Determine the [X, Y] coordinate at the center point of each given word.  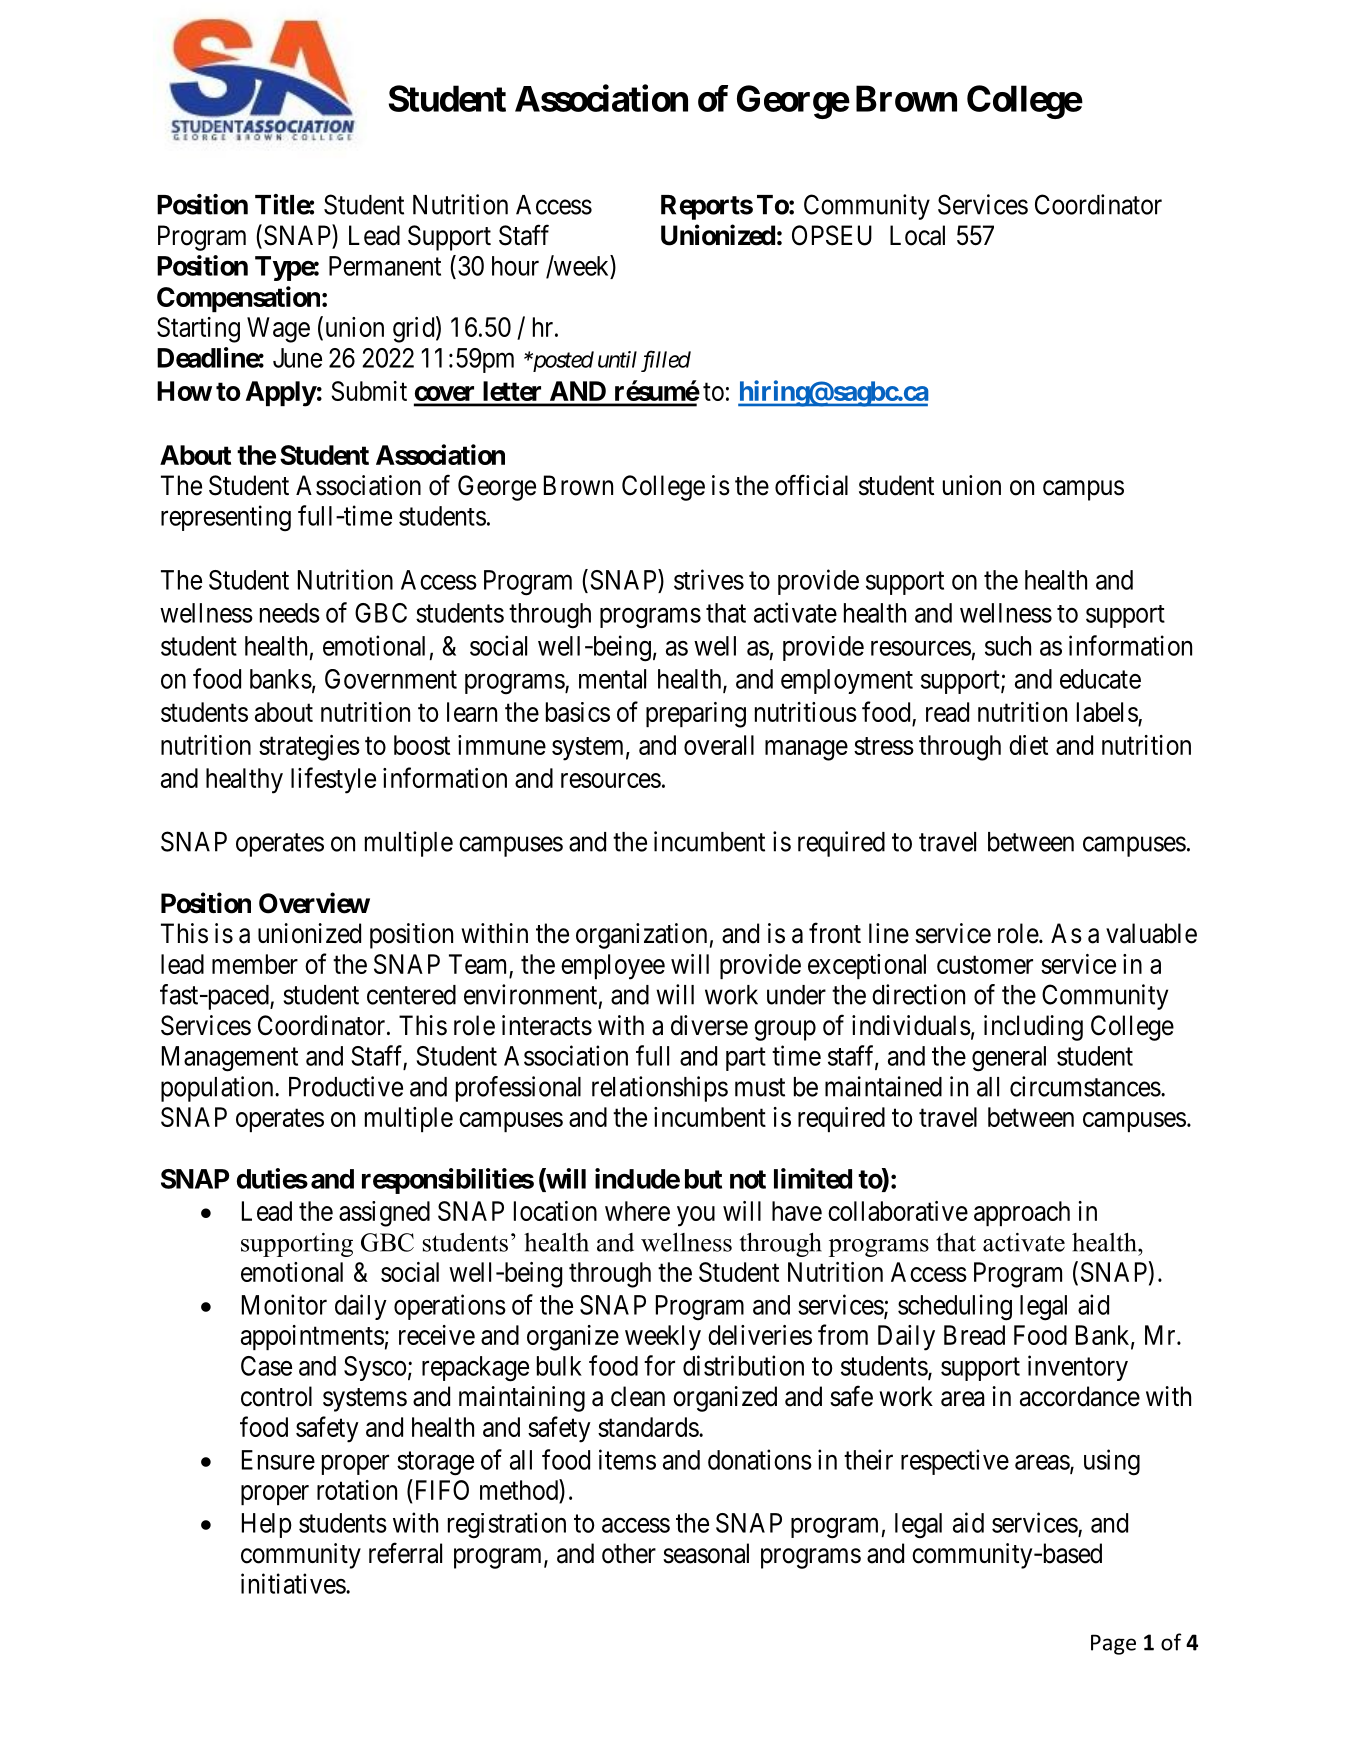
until [617, 359]
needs [290, 613]
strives [709, 579]
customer [985, 965]
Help [267, 1525]
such [1008, 646]
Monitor [284, 1304]
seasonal [706, 1553]
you [696, 1216]
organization [641, 936]
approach [1022, 1213]
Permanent [385, 266]
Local [917, 235]
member [255, 964]
